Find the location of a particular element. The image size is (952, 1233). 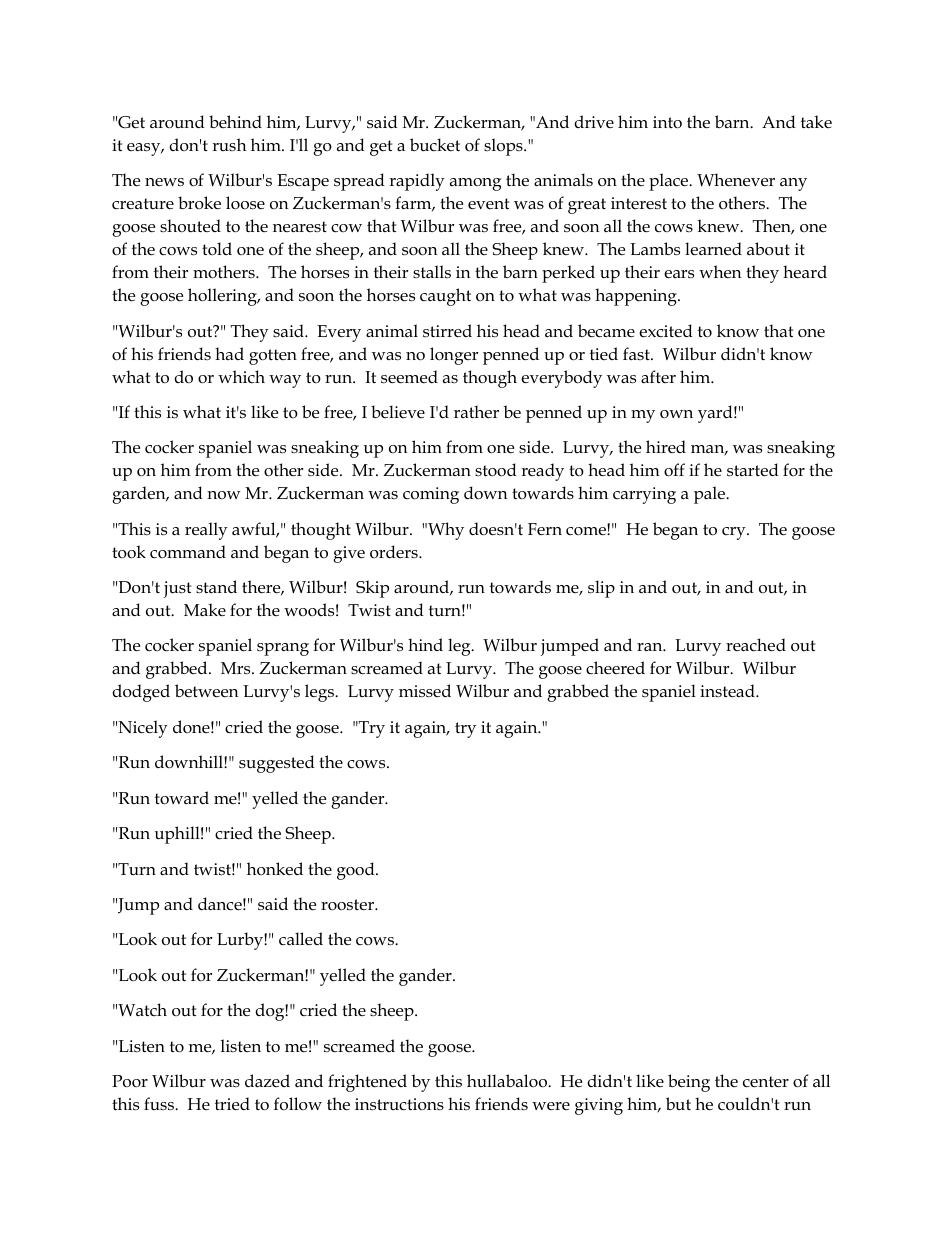

stirred is located at coordinates (447, 331).
